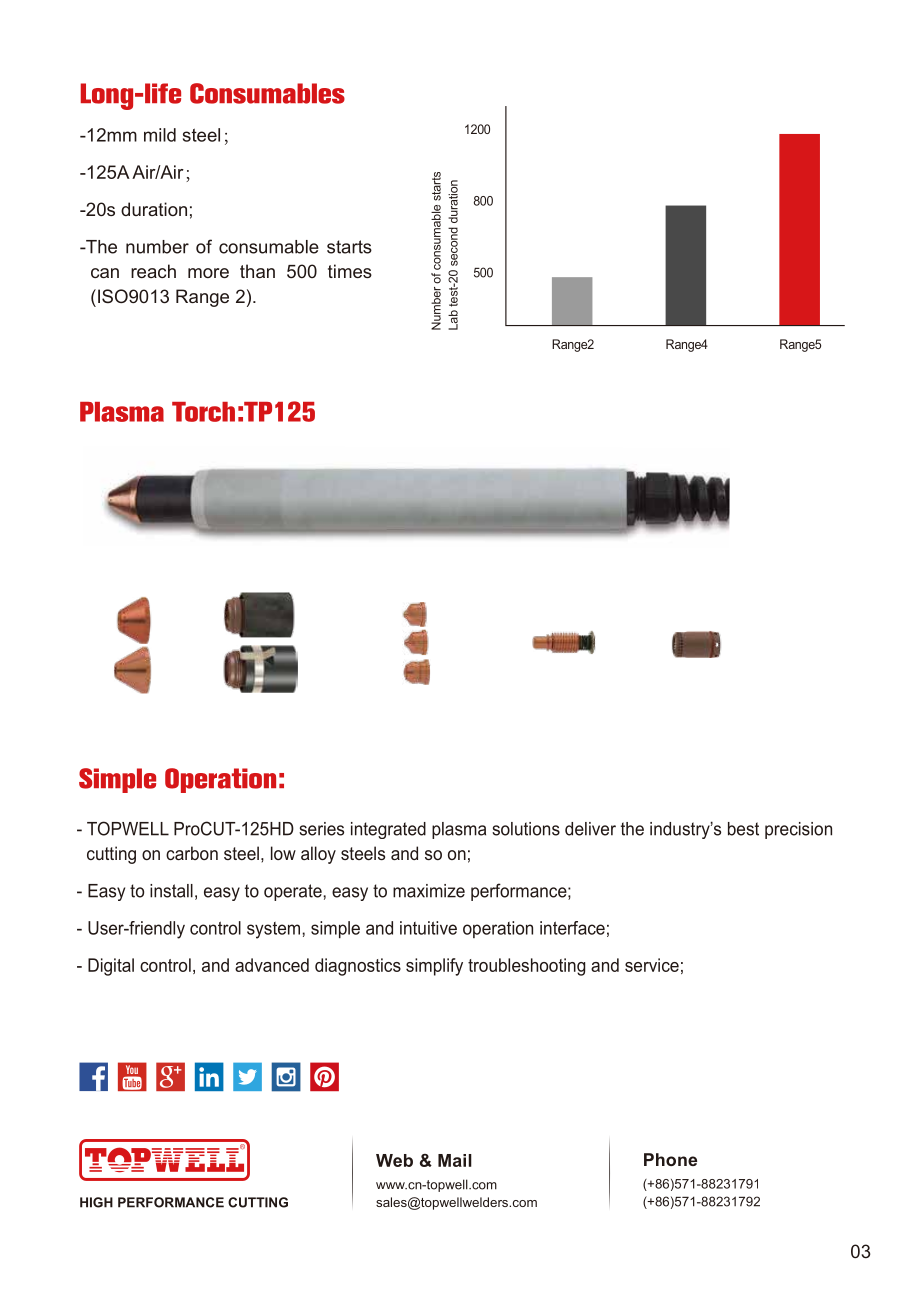 The height and width of the image is (1308, 924). What do you see at coordinates (192, 853) in the image?
I see `carbon` at bounding box center [192, 853].
